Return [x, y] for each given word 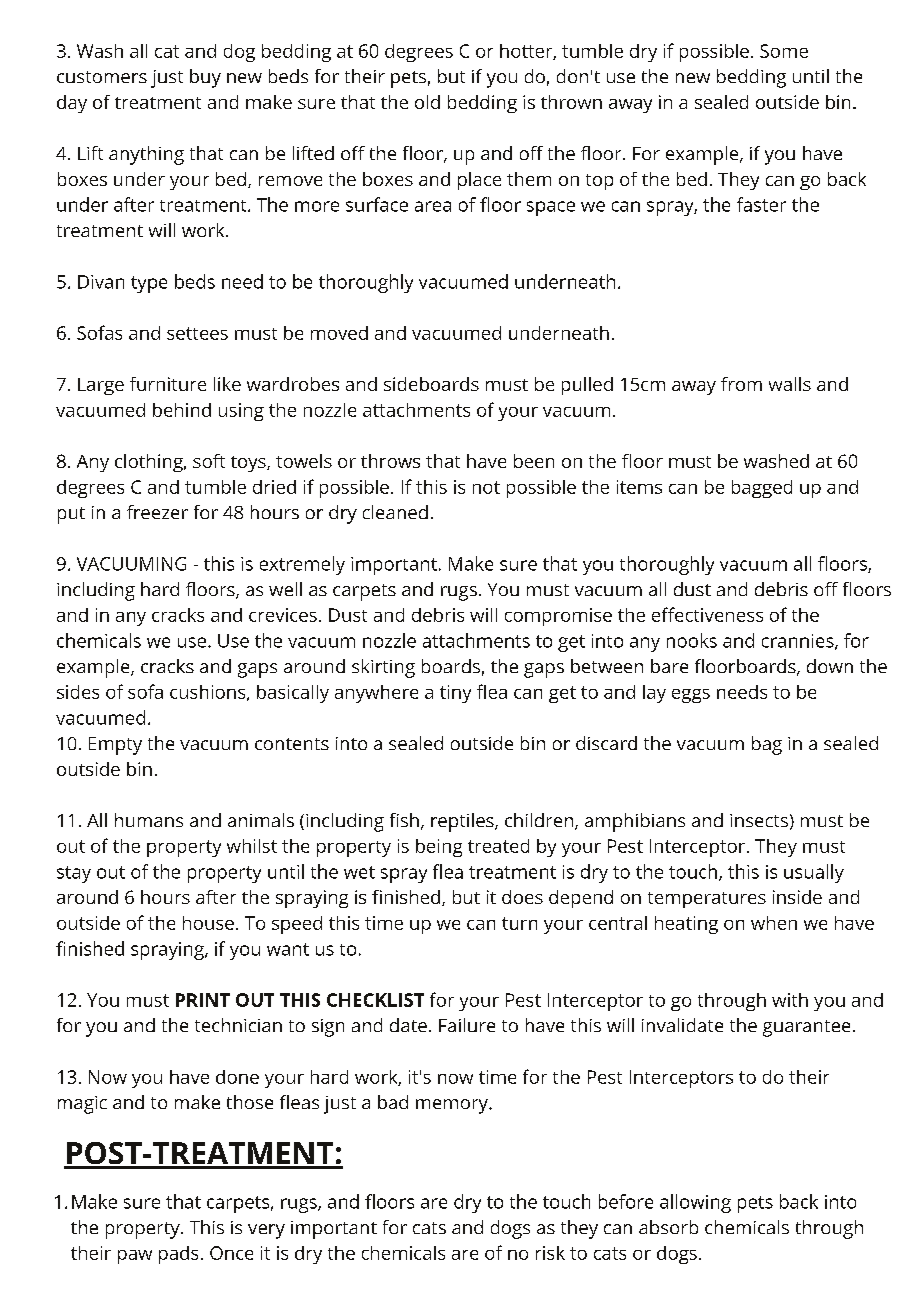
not [486, 487]
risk [550, 1253]
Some [784, 51]
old [427, 102]
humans [149, 820]
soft [209, 461]
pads [178, 1255]
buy [205, 78]
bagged [762, 489]
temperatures [707, 900]
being [439, 848]
